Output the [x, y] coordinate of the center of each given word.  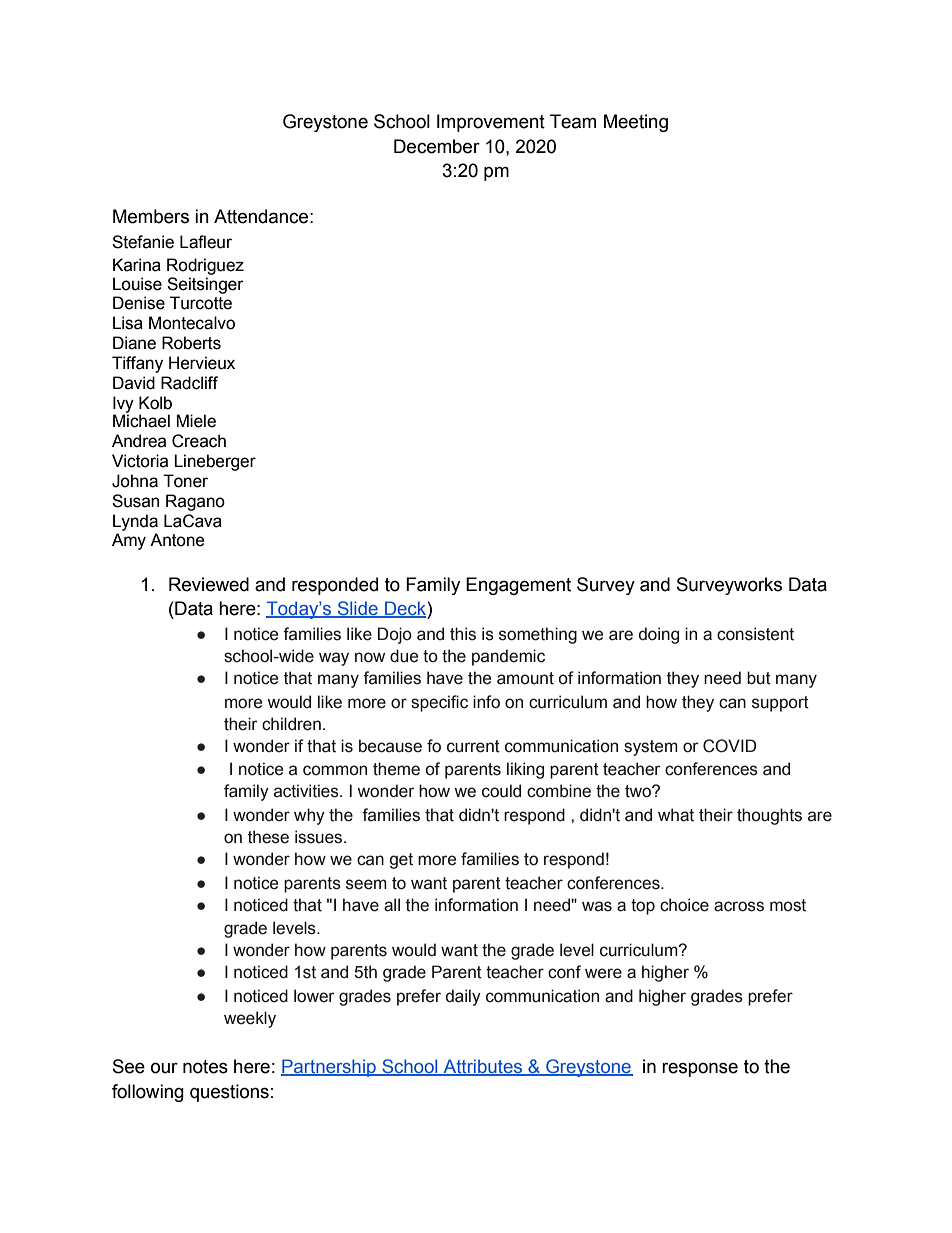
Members [151, 216]
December [437, 146]
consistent [755, 634]
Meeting [636, 123]
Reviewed [209, 584]
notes [205, 1067]
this [463, 634]
